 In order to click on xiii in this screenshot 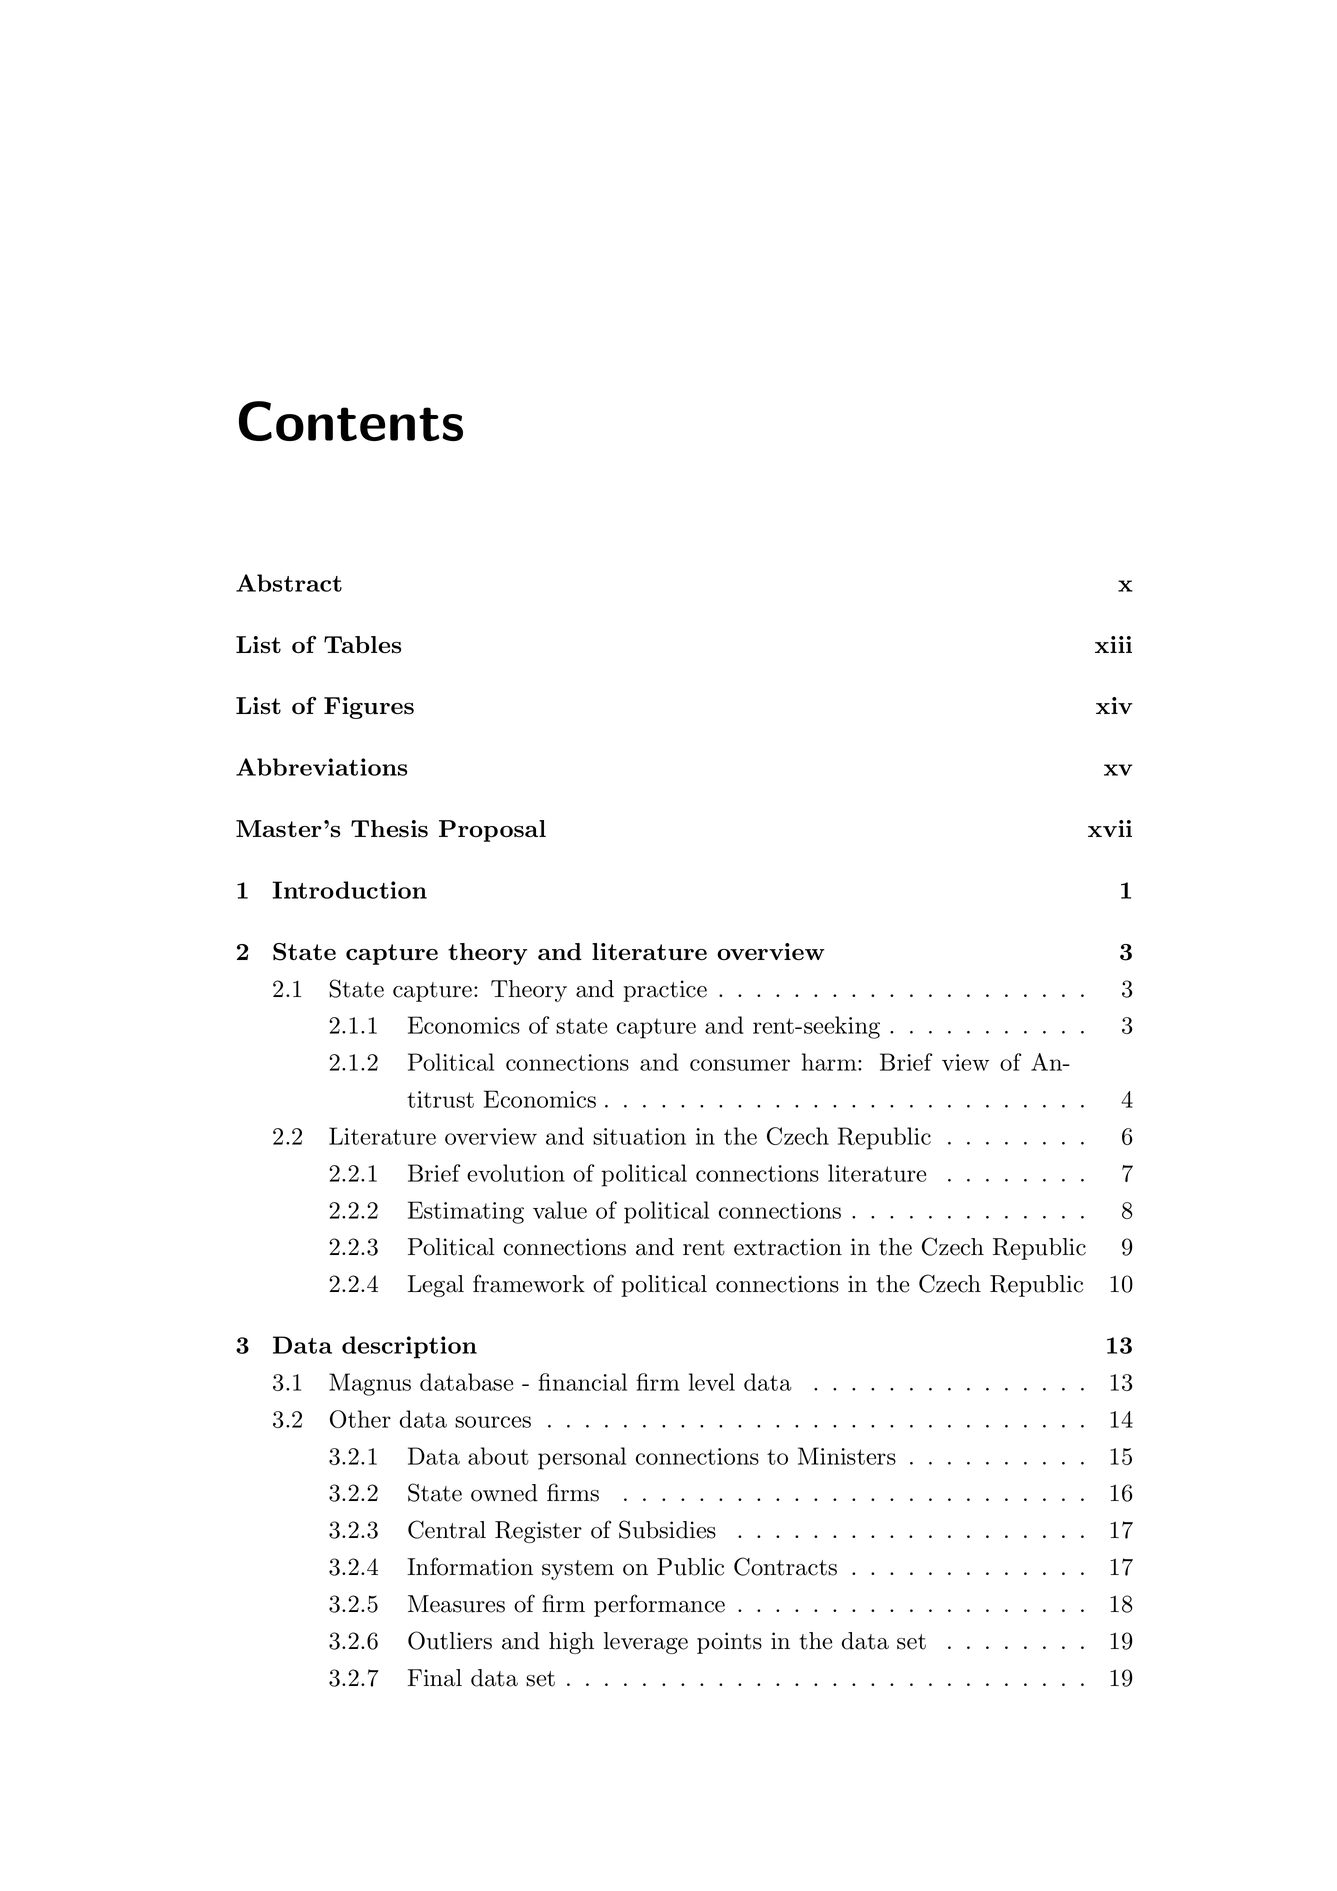, I will do `click(1113, 644)`.
